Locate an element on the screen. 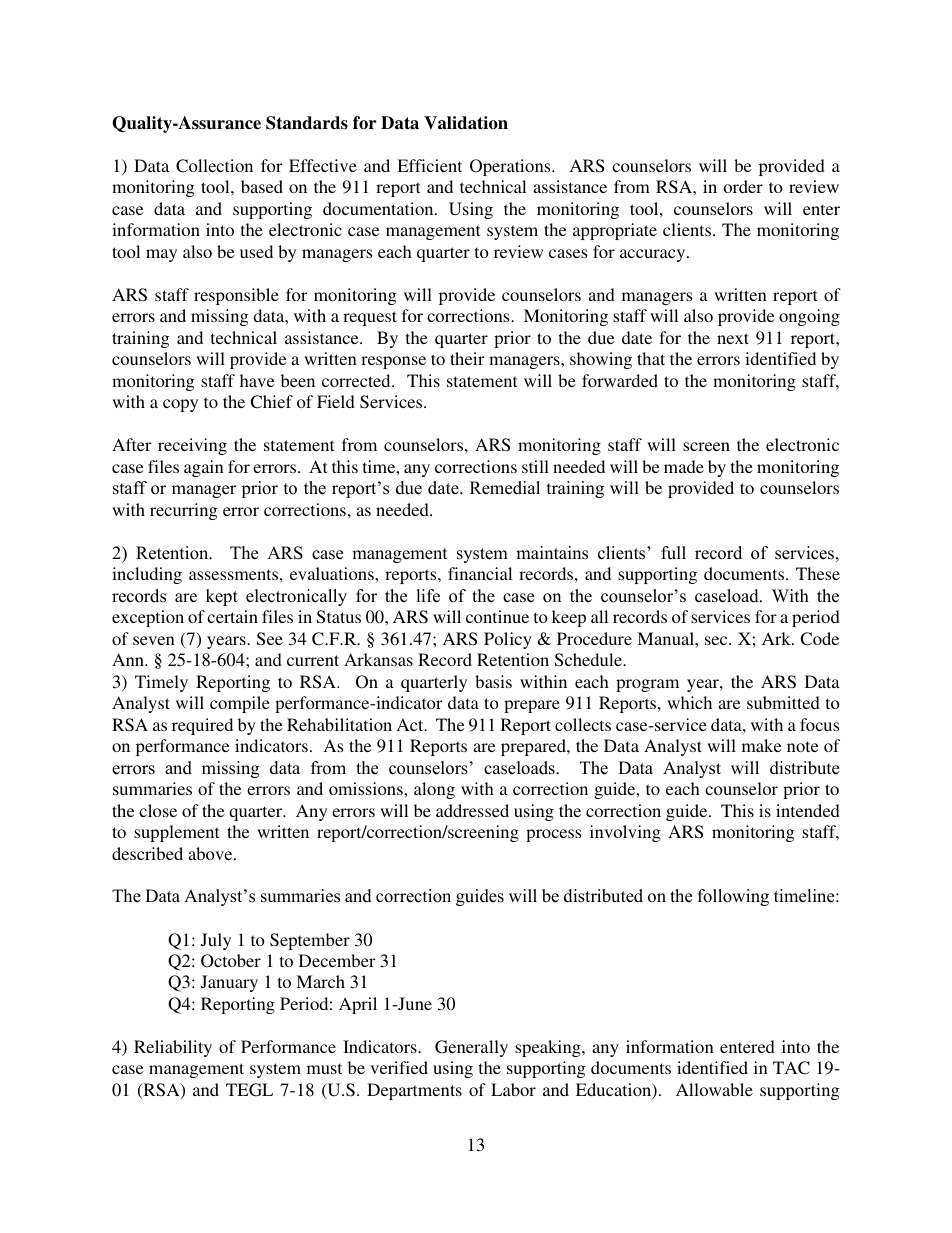 This screenshot has width=952, height=1233. made is located at coordinates (684, 466).
